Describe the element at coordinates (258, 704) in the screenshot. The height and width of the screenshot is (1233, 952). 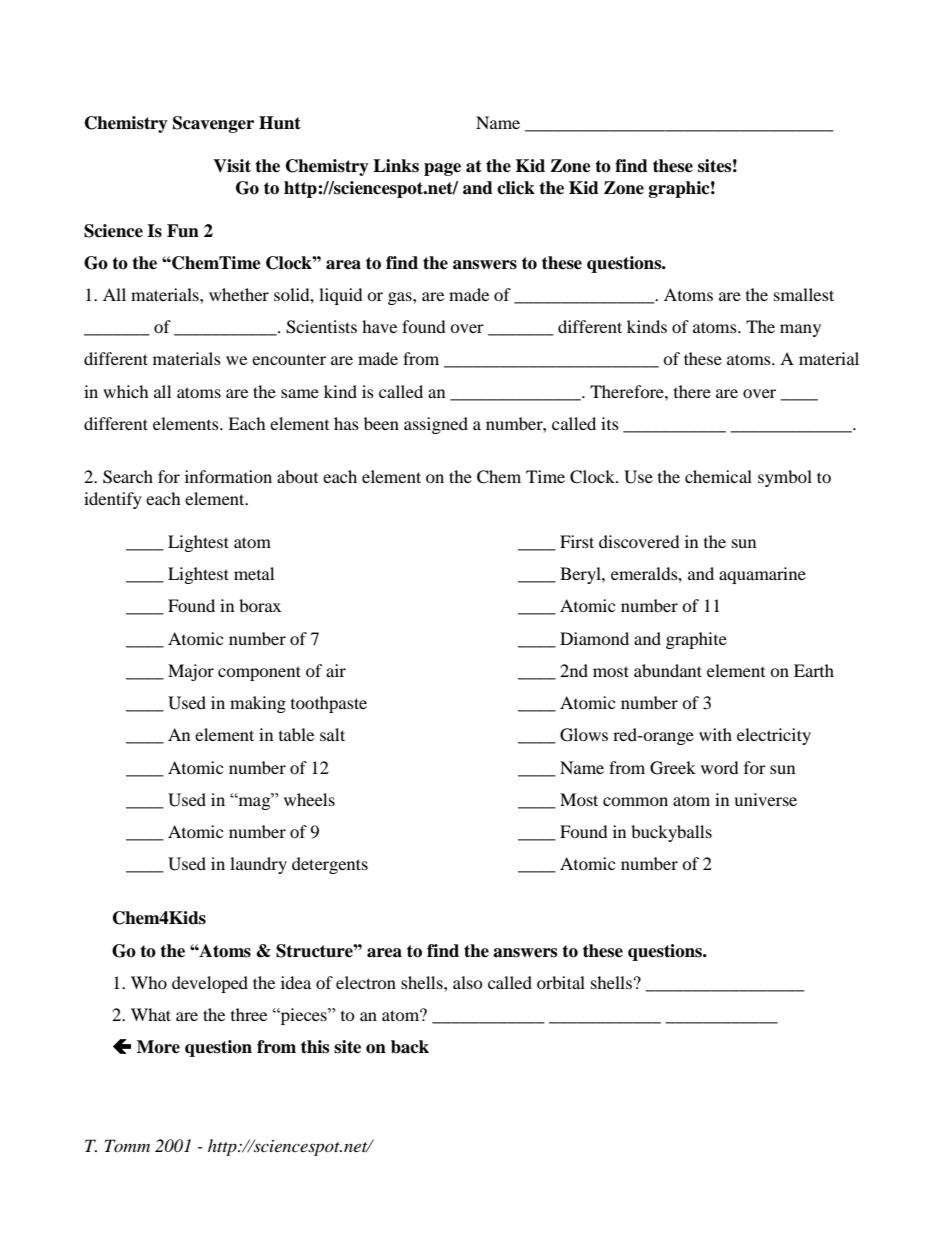
I see `making` at that location.
